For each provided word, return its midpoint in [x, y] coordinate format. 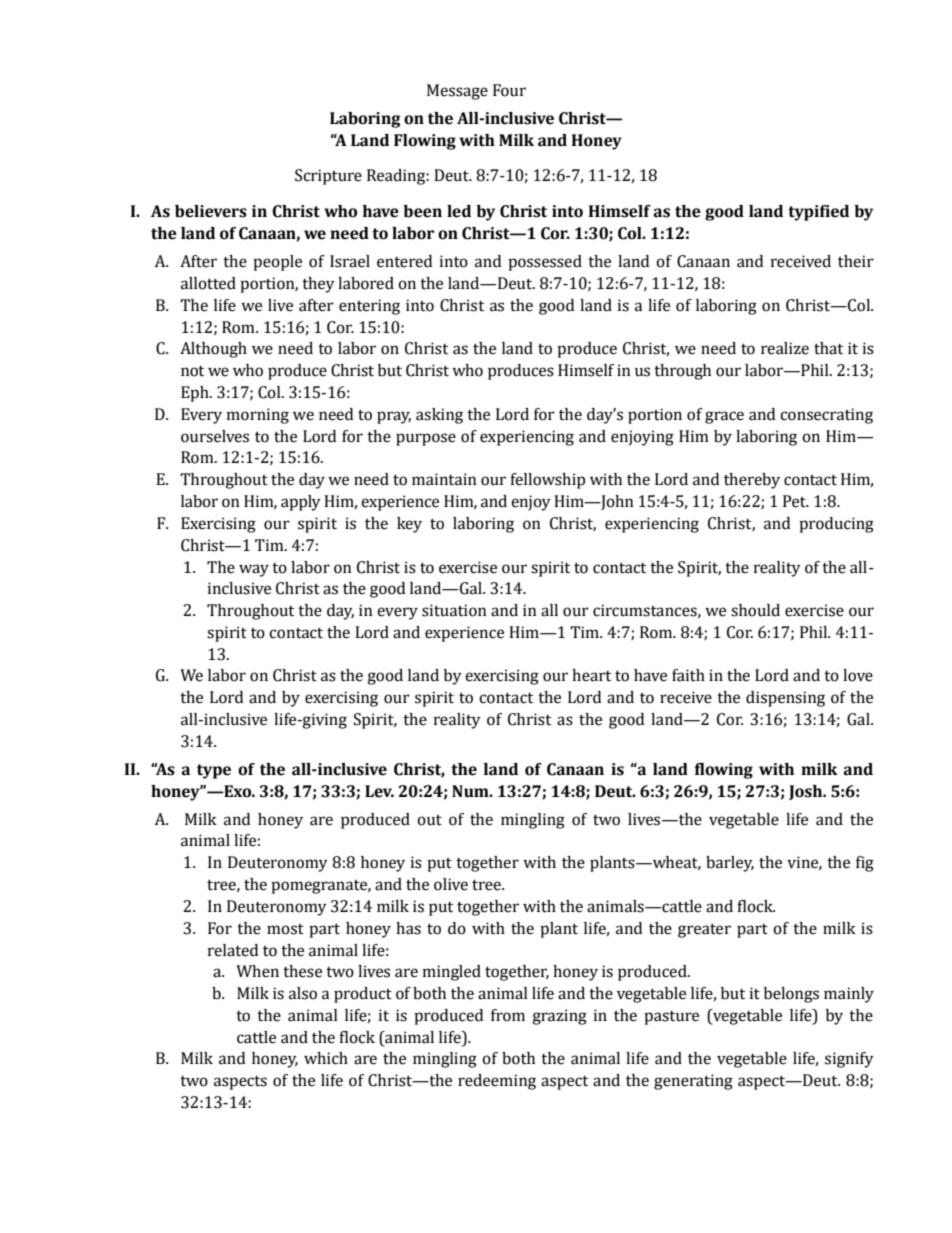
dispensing [785, 699]
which [326, 1058]
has [408, 928]
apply [301, 503]
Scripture [328, 177]
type [214, 771]
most [285, 929]
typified [818, 213]
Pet [795, 501]
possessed [545, 263]
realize [785, 348]
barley [730, 864]
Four [509, 90]
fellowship [547, 481]
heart [591, 675]
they [318, 285]
